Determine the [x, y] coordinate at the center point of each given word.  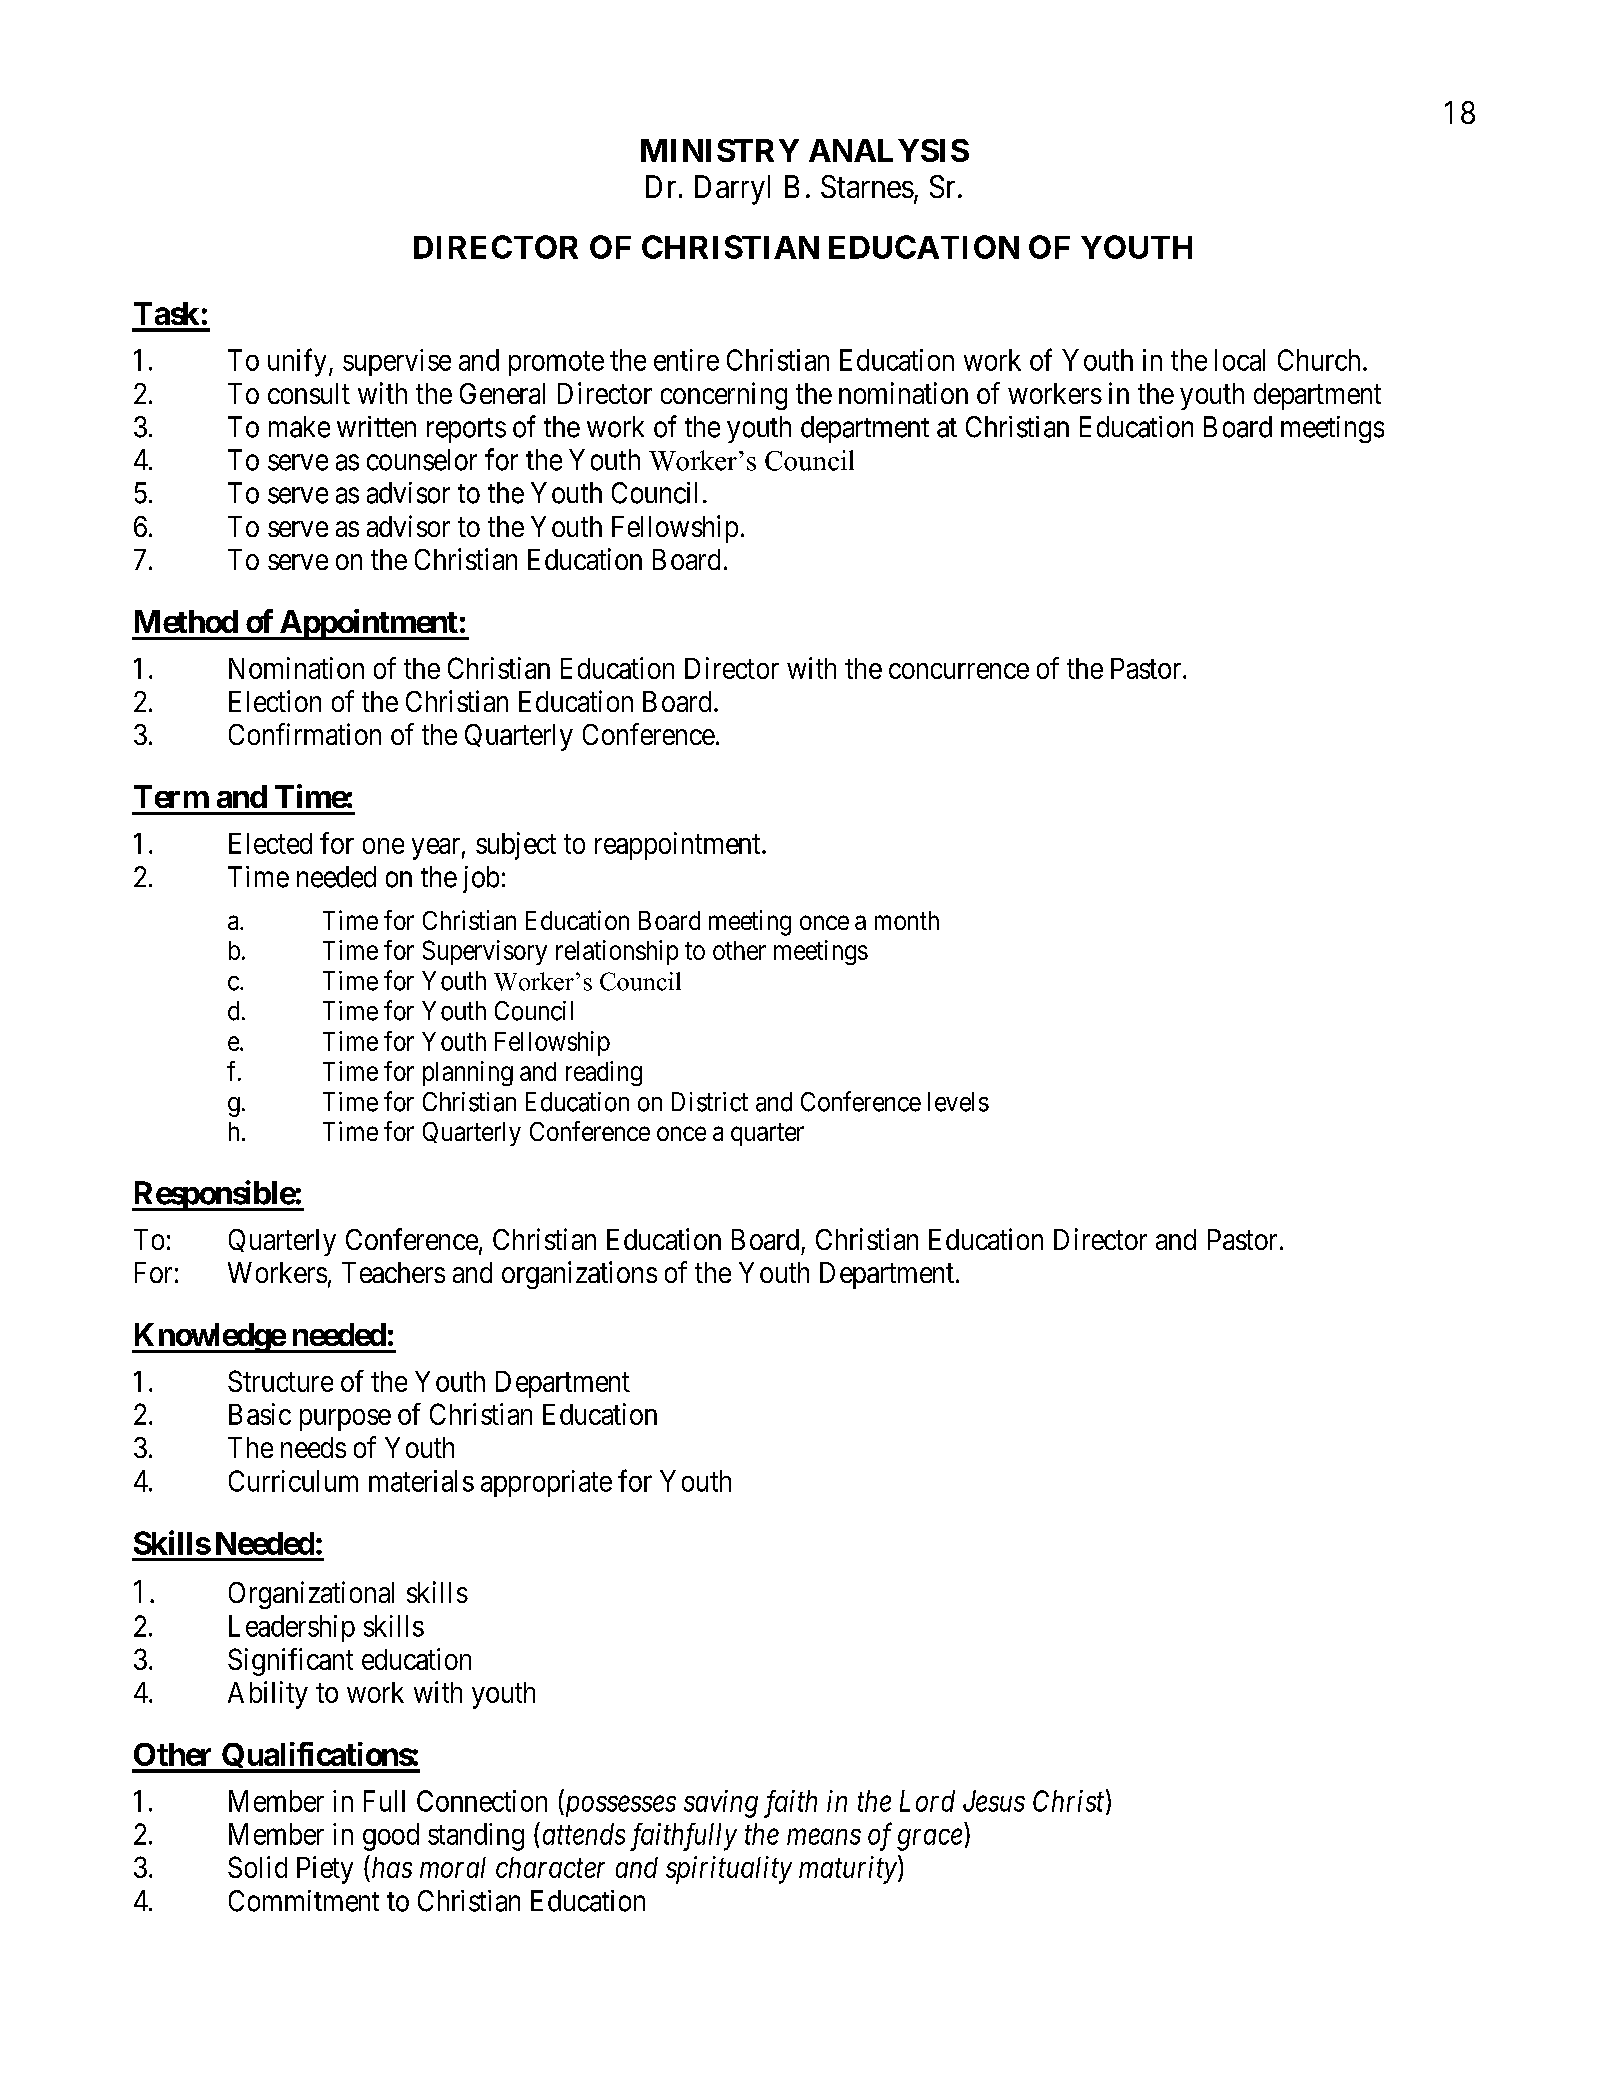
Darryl [732, 190]
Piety [325, 1870]
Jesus [994, 1801]
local [1240, 360]
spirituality [729, 1870]
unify [297, 362]
